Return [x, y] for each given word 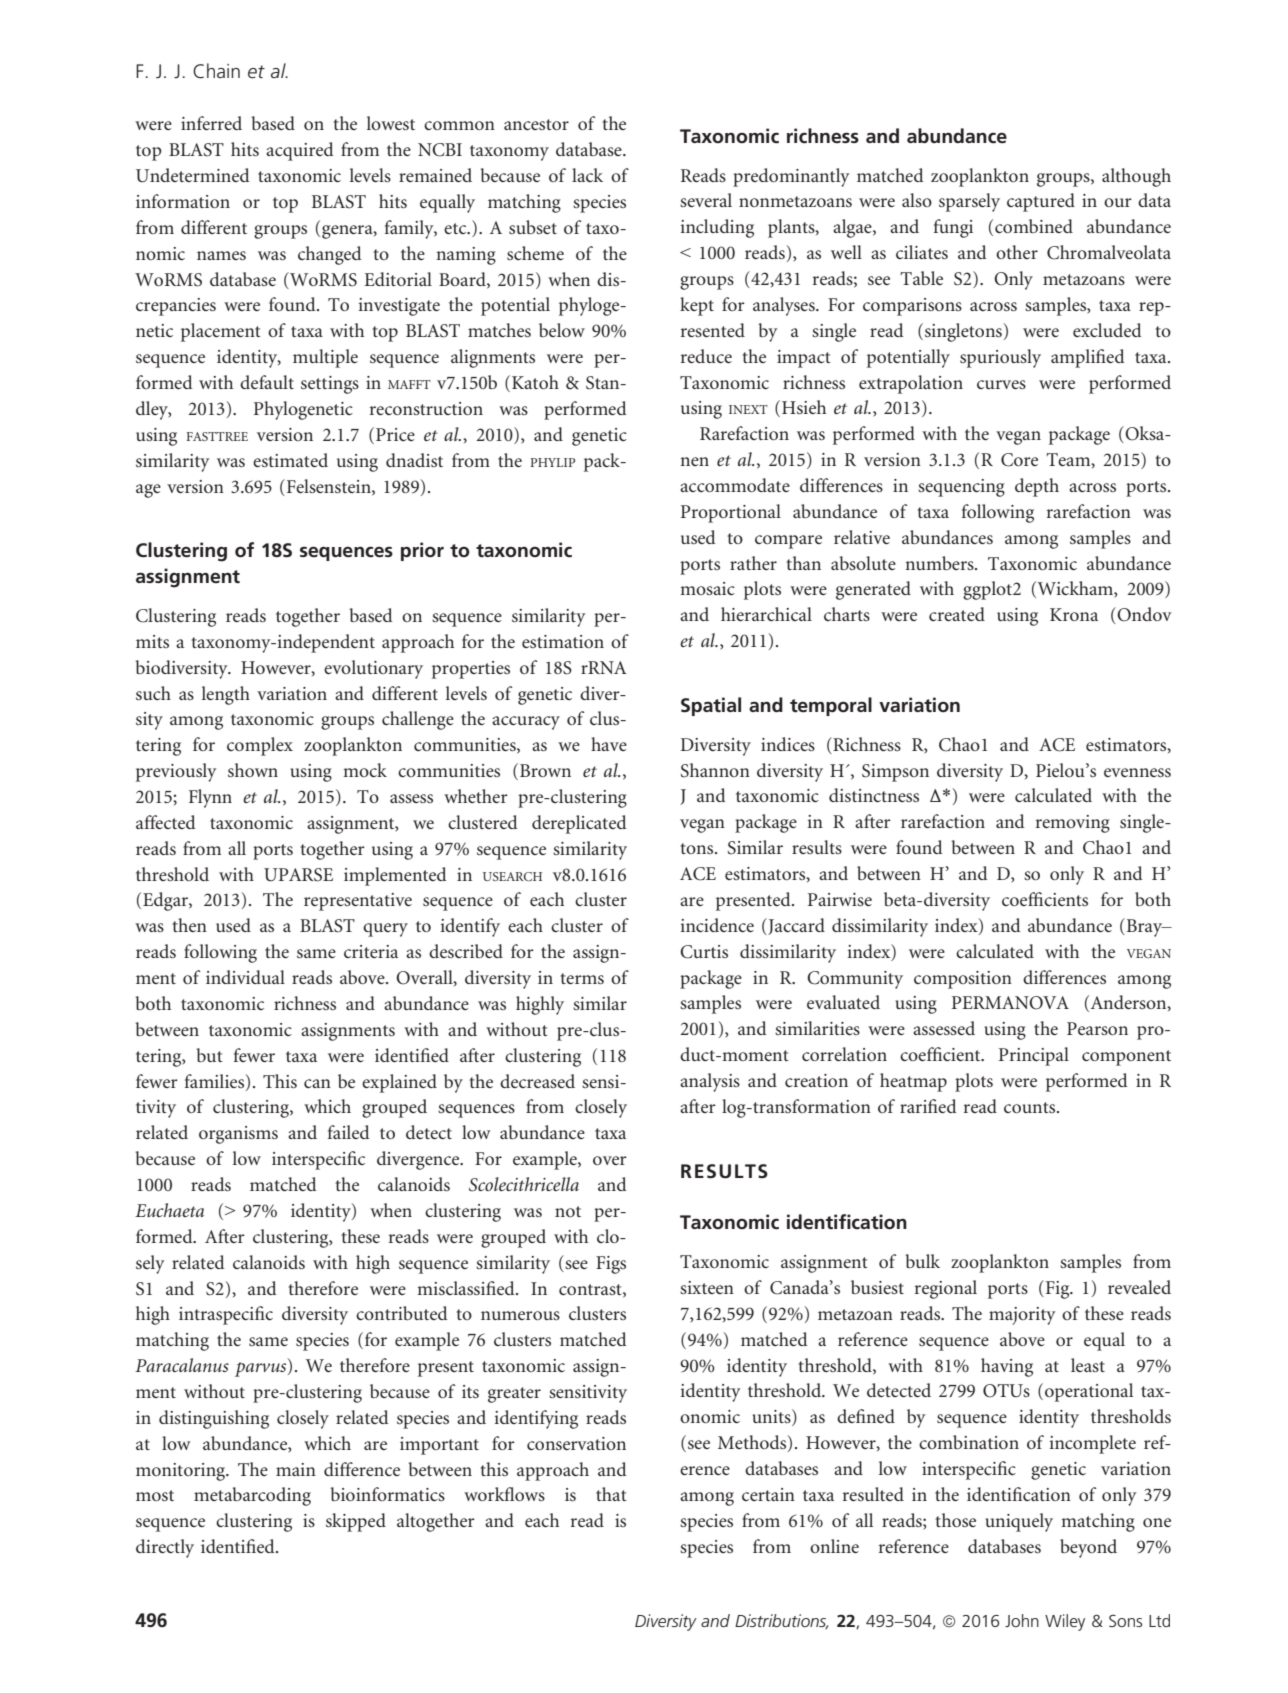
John [1022, 1620]
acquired [300, 151]
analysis [710, 1082]
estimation [563, 641]
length [226, 695]
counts [1031, 1107]
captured [1041, 202]
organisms [238, 1135]
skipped [356, 1522]
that [611, 1494]
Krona [1074, 614]
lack [587, 175]
